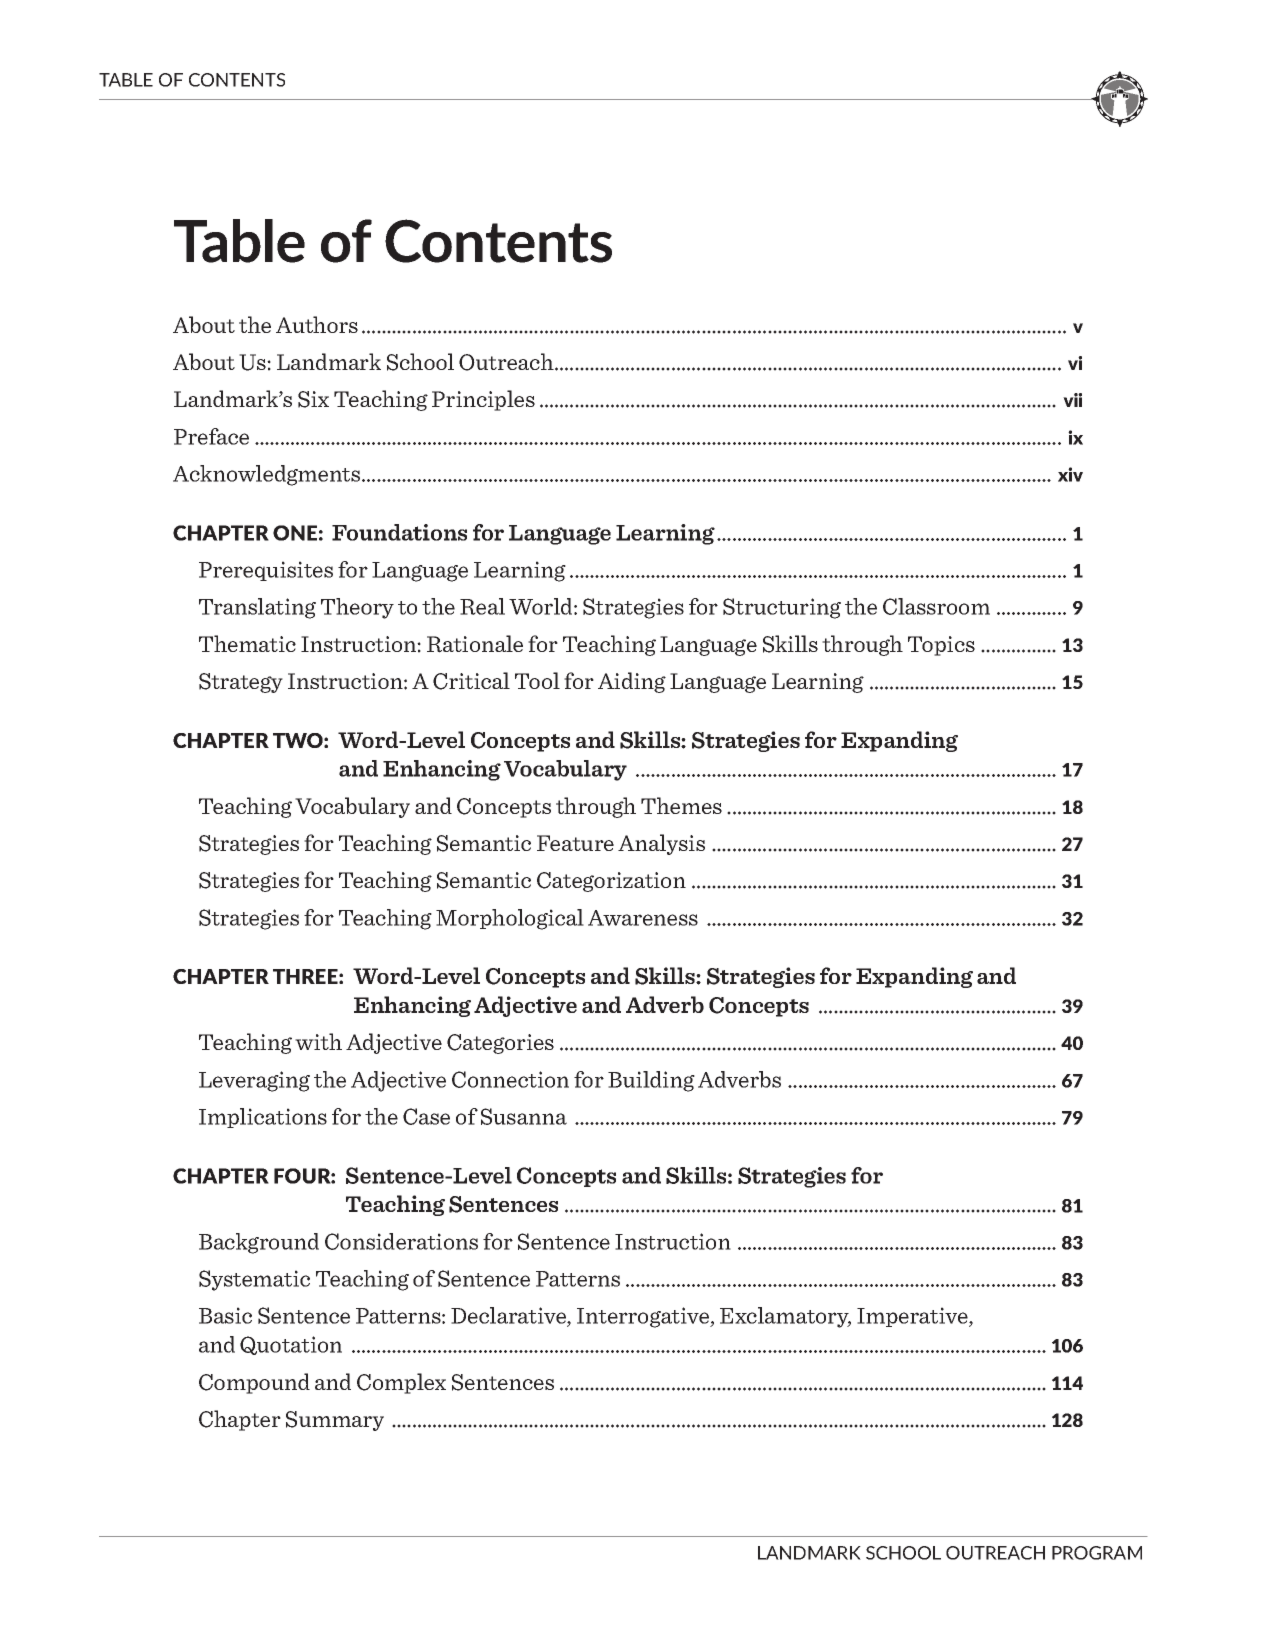 The width and height of the image is (1263, 1635). Describe the element at coordinates (661, 844) in the image. I see `Analysis` at that location.
